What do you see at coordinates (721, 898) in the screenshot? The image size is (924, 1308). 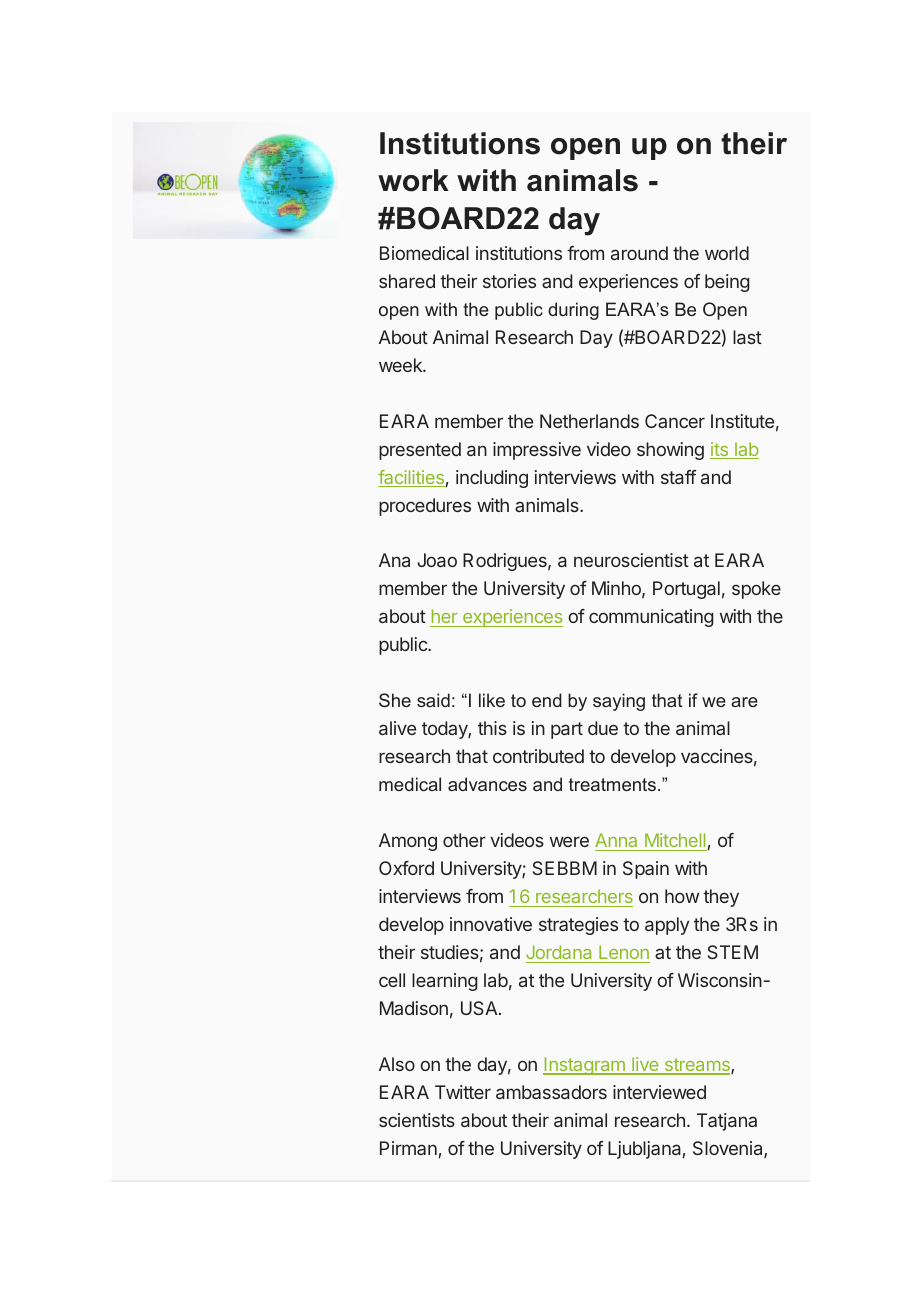 I see `they` at bounding box center [721, 898].
